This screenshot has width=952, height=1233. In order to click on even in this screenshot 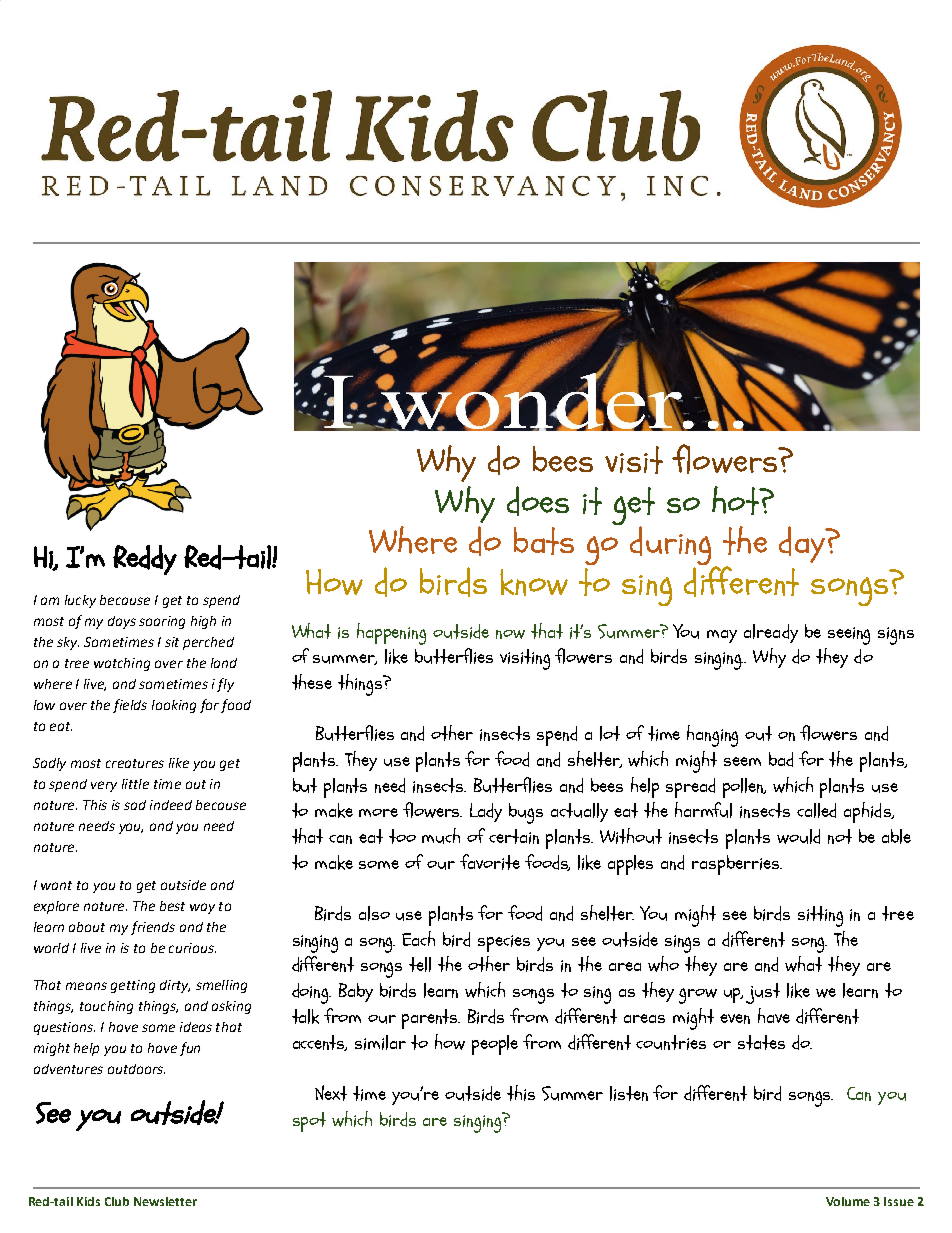, I will do `click(735, 1019)`.
